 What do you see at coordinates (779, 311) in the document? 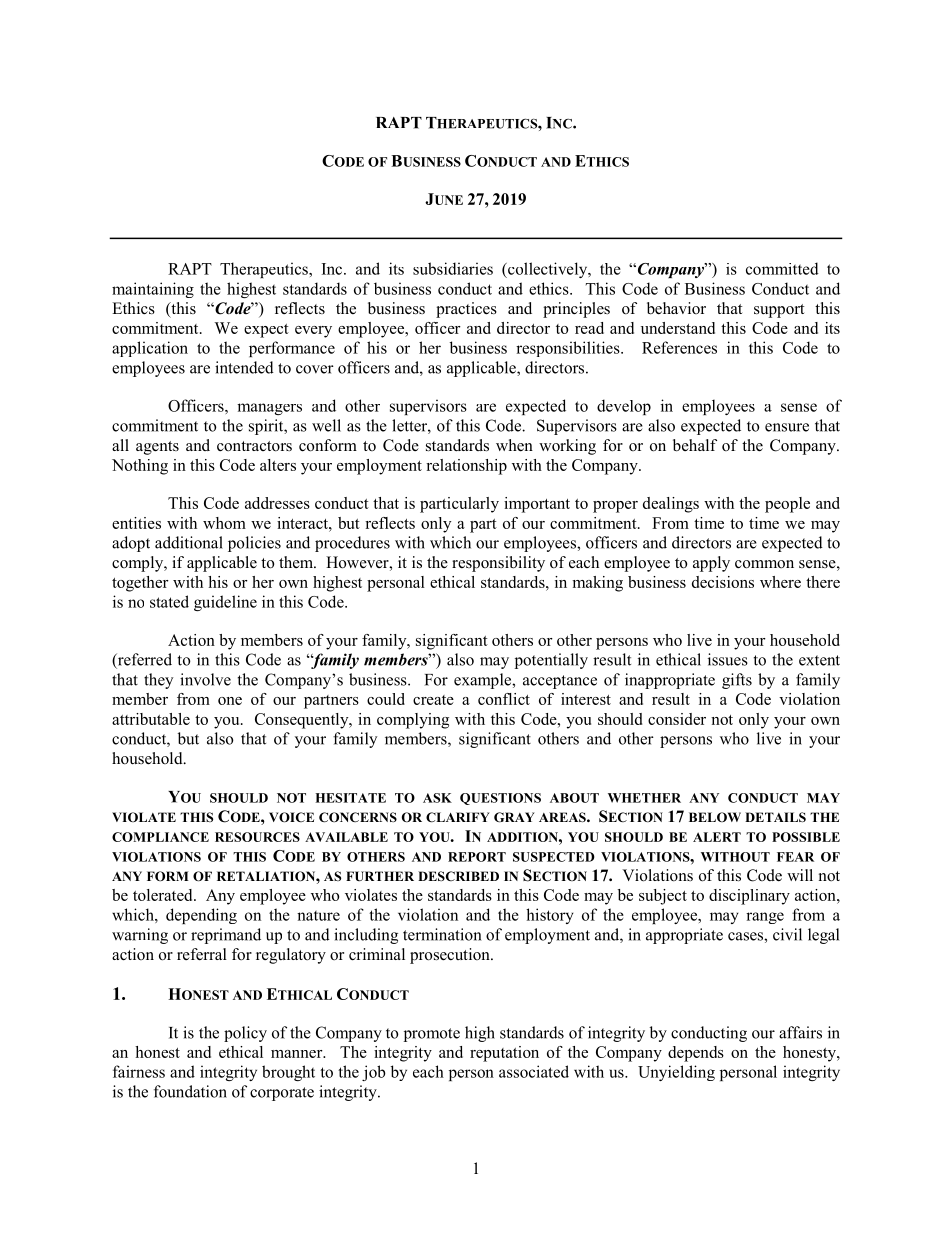
I see `support` at bounding box center [779, 311].
